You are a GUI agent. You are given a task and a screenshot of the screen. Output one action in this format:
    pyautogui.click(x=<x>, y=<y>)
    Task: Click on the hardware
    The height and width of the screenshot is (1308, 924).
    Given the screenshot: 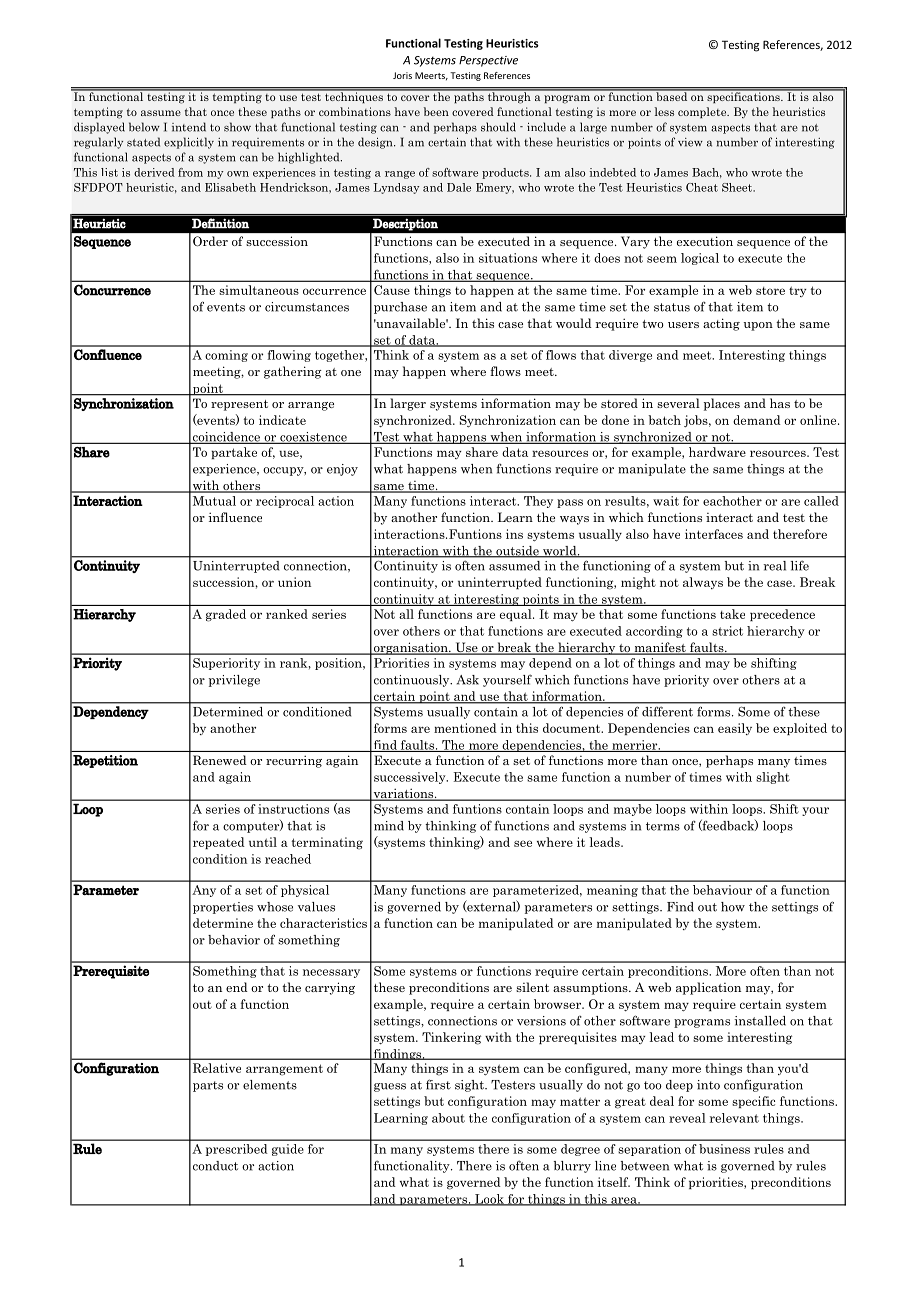 What is the action you would take?
    pyautogui.click(x=717, y=452)
